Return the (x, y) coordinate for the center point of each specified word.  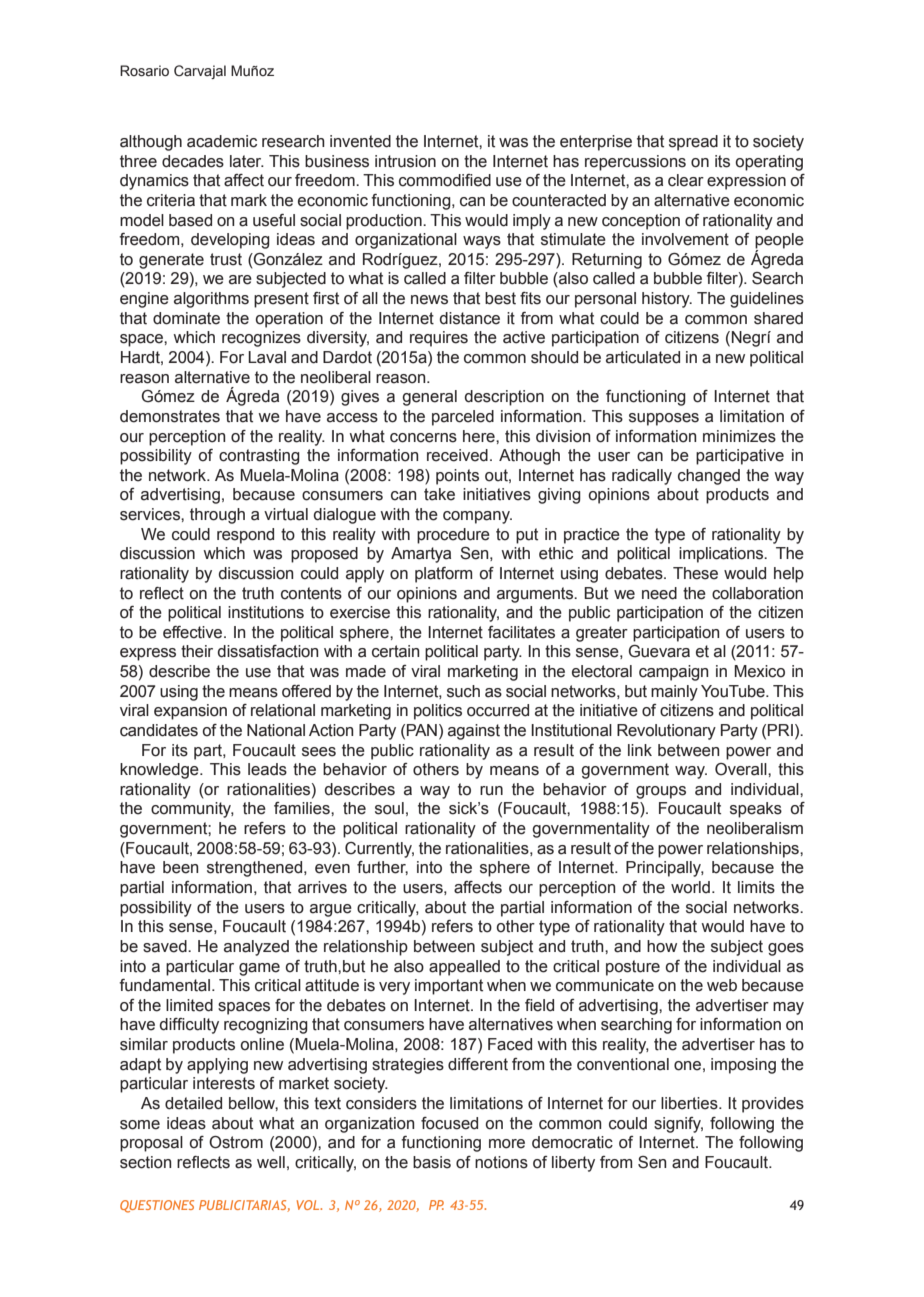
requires (439, 339)
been (180, 867)
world (690, 887)
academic (222, 141)
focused (449, 1123)
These (695, 573)
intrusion (405, 161)
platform (443, 575)
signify (678, 1125)
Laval (267, 357)
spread (693, 143)
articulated (643, 357)
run (491, 791)
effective (194, 632)
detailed (193, 1103)
